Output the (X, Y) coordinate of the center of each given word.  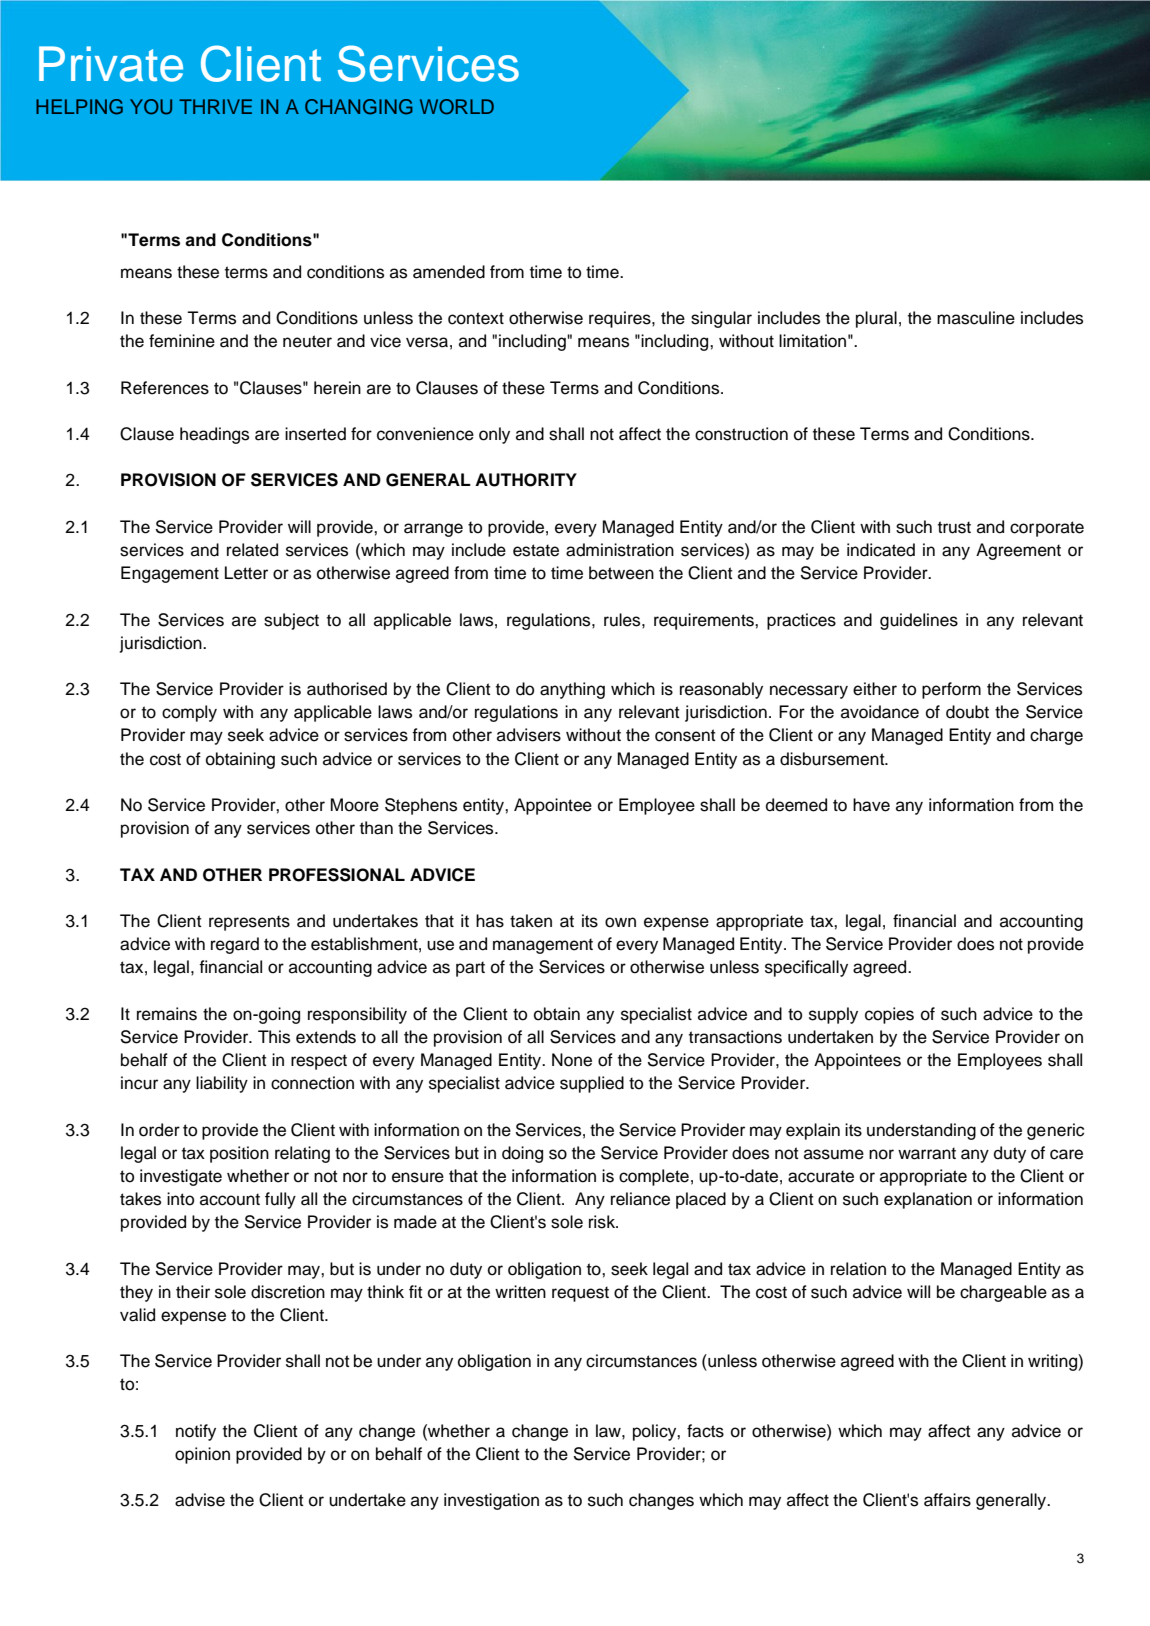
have (871, 805)
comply (189, 713)
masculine (976, 318)
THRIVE (215, 106)
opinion (202, 1455)
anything (572, 690)
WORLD (457, 107)
